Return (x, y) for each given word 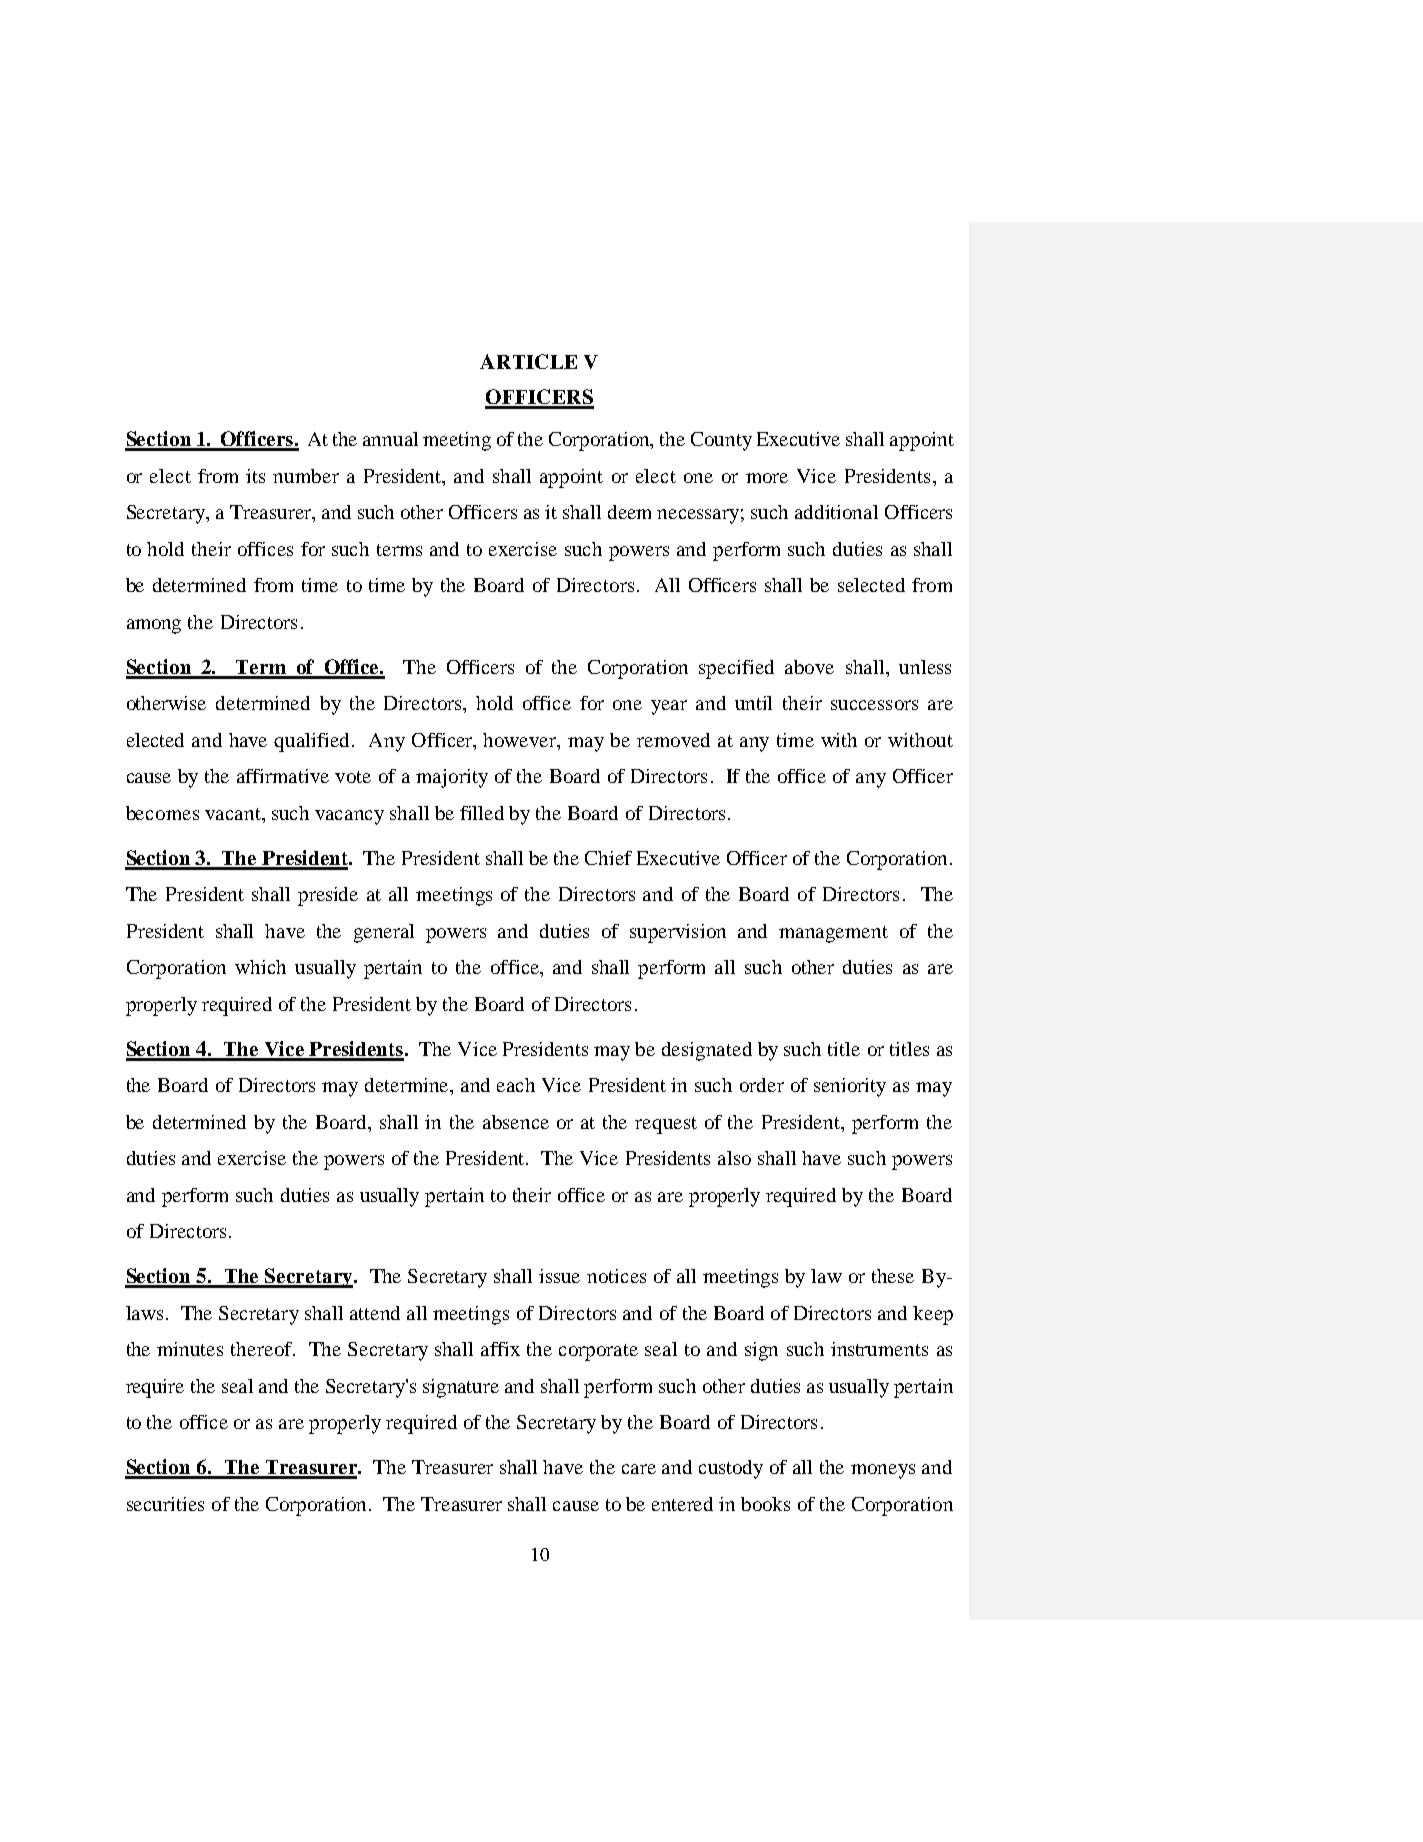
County (721, 441)
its (255, 476)
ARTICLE (528, 361)
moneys (883, 1471)
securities (165, 1504)
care (639, 1469)
